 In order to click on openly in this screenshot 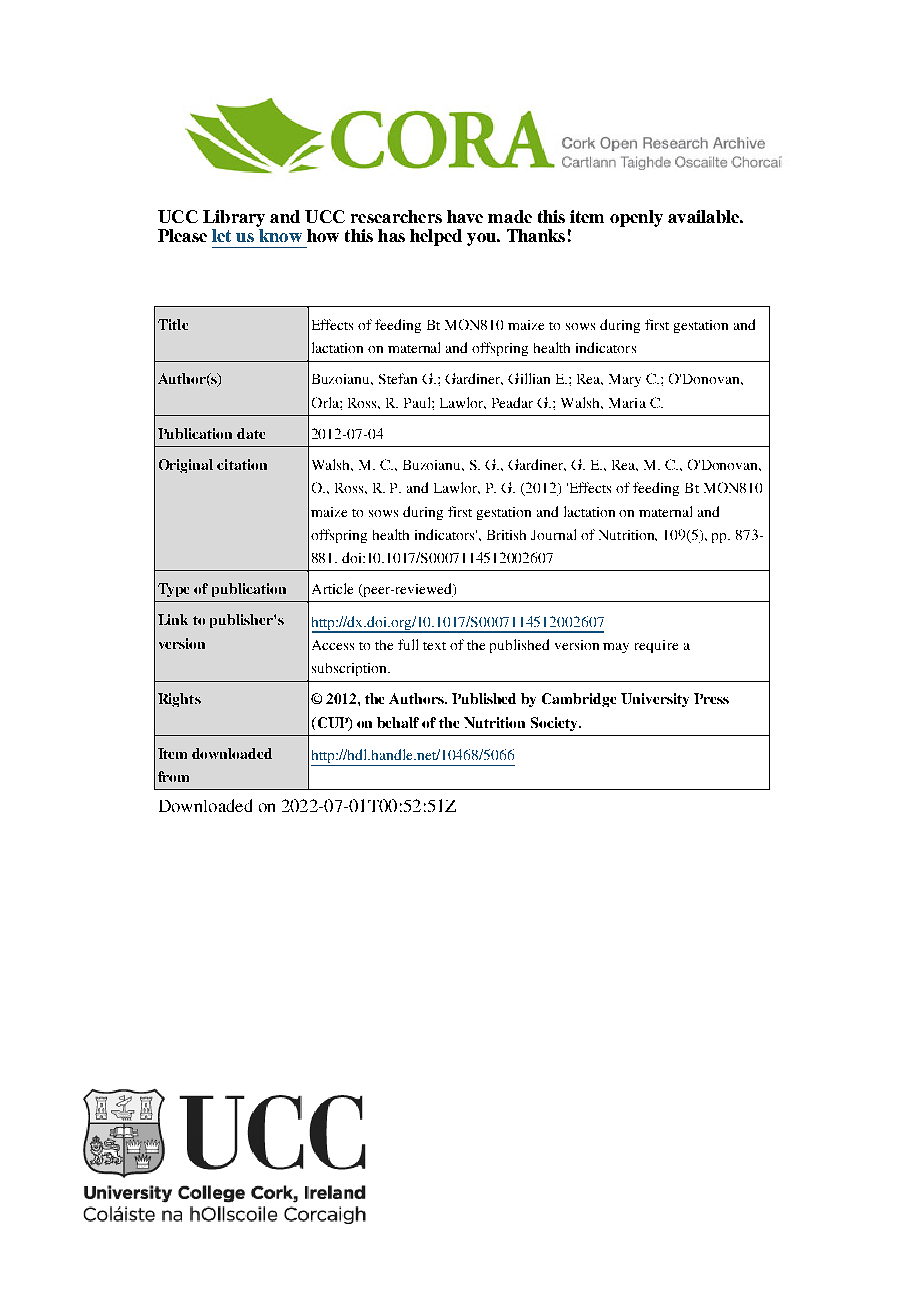, I will do `click(636, 218)`.
